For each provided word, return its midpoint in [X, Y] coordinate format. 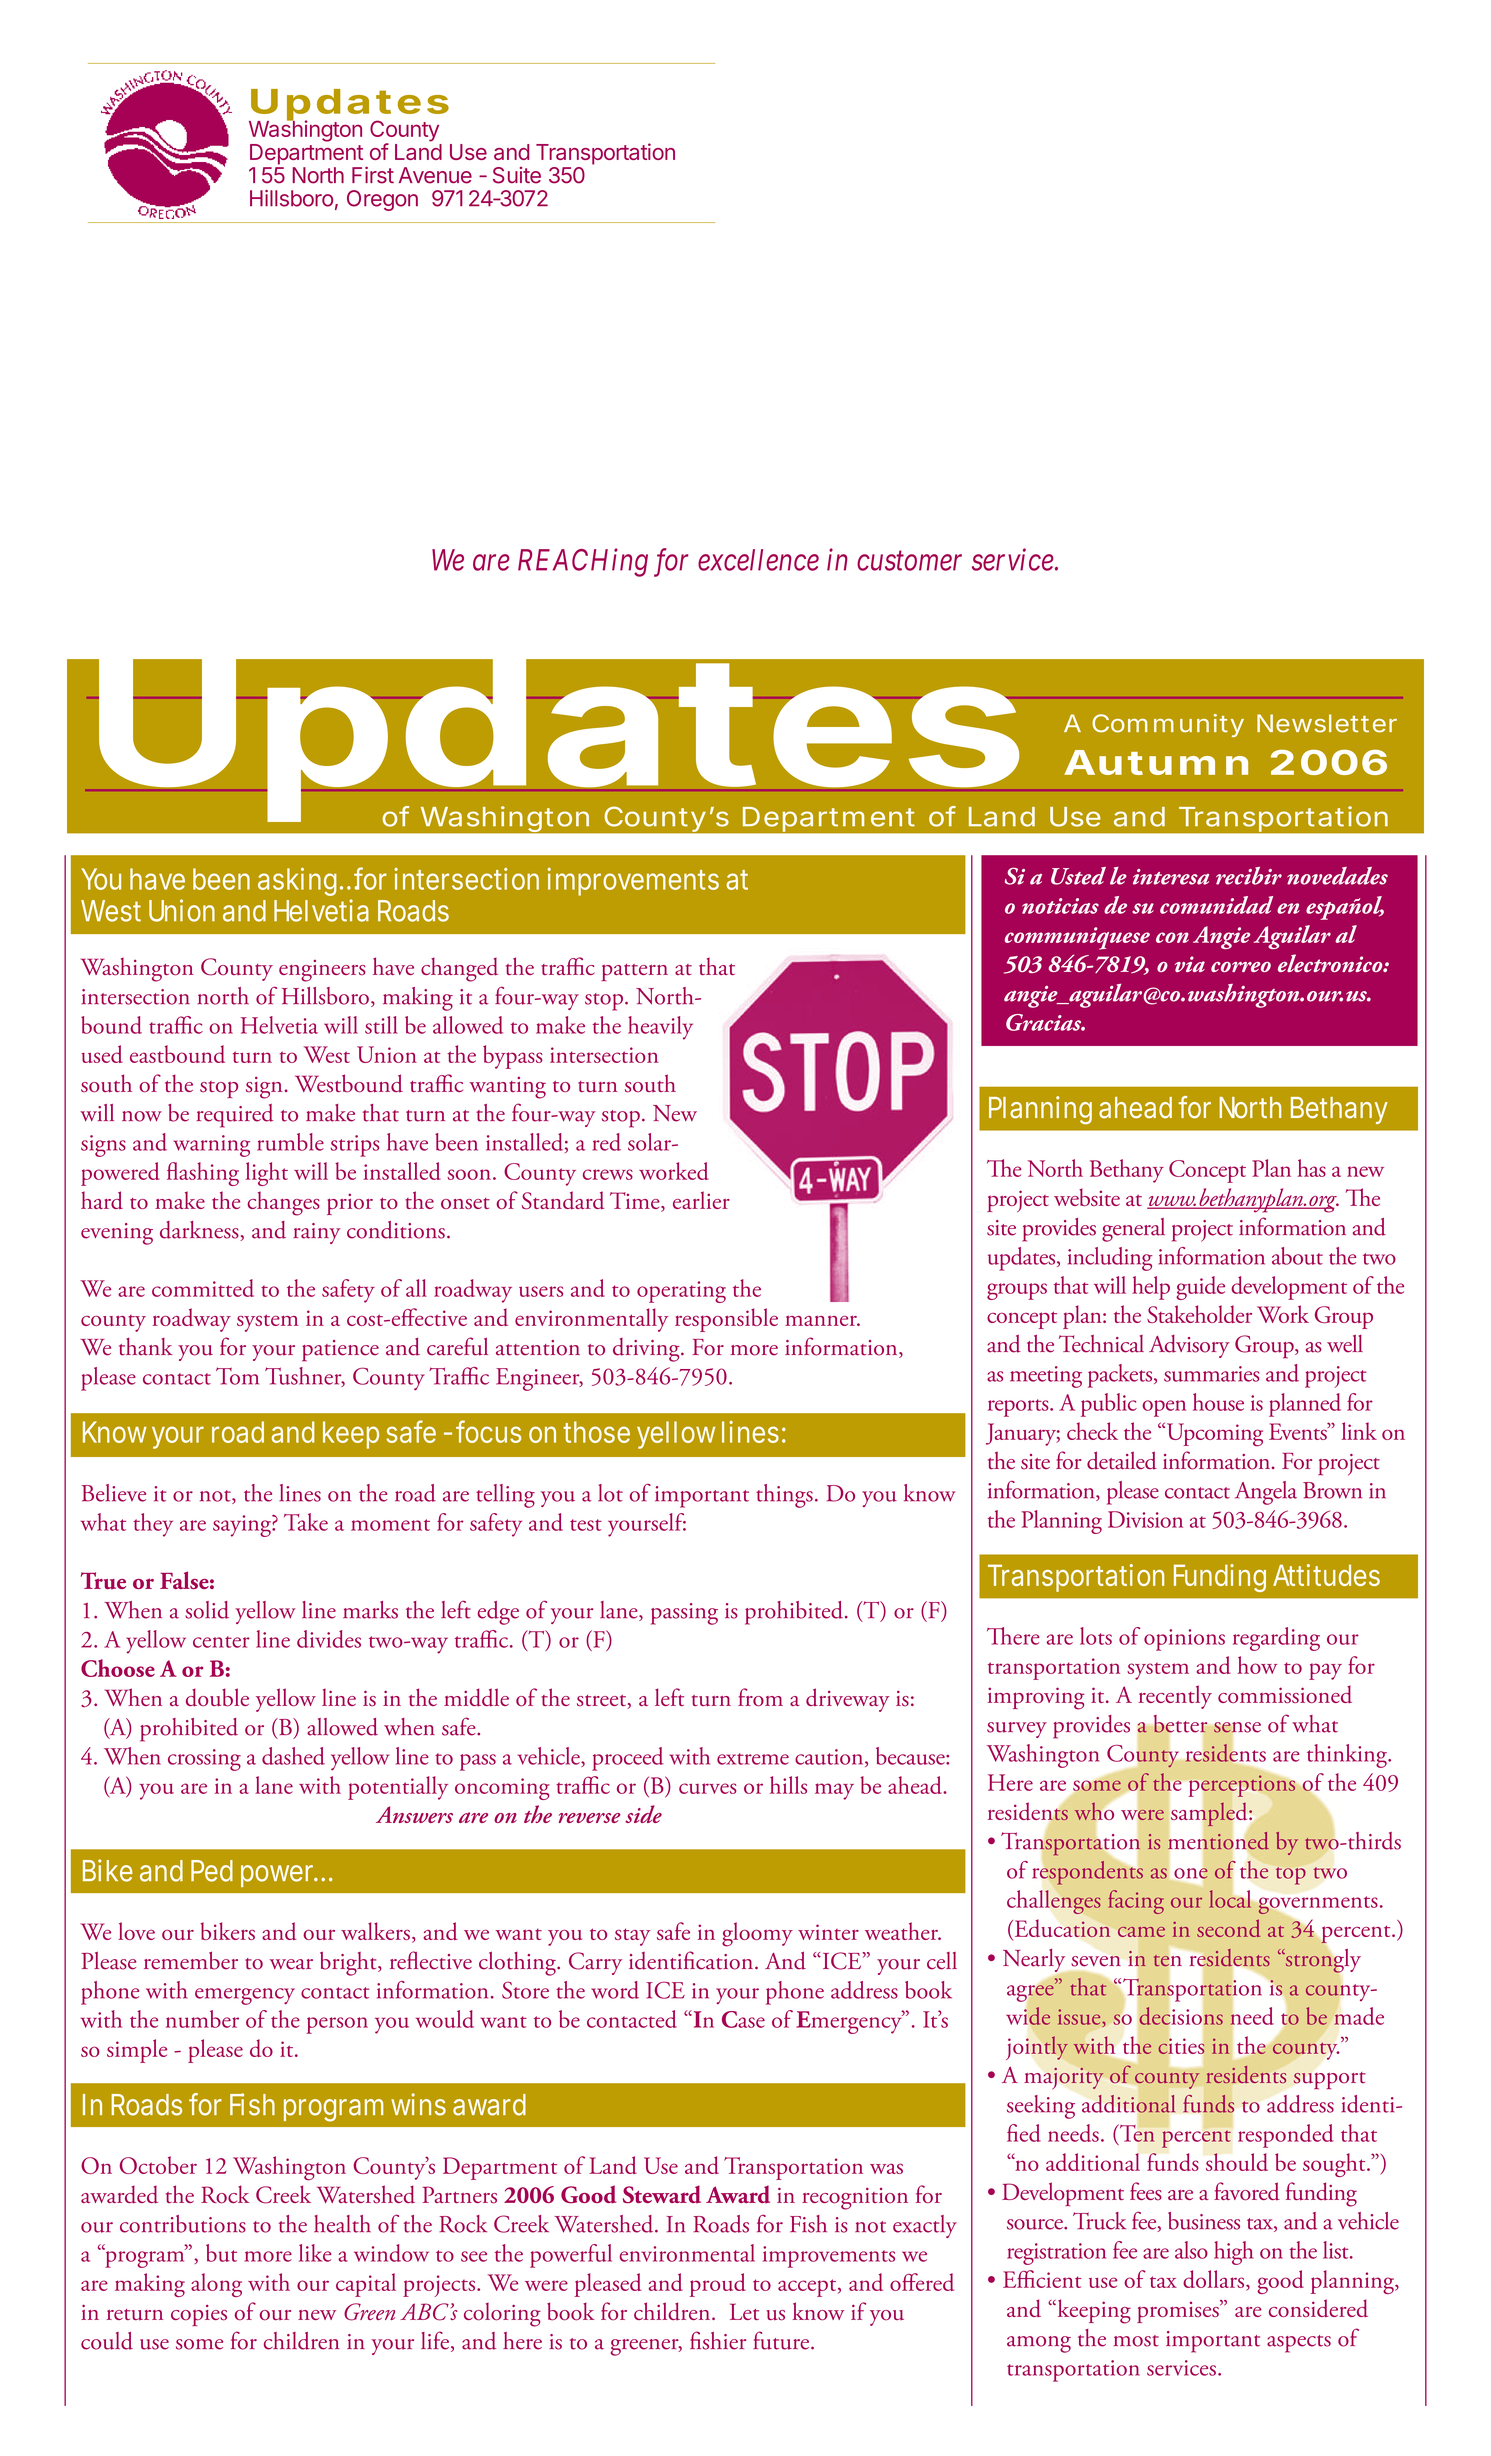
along [216, 2285]
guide [1200, 1288]
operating [681, 1292]
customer [909, 561]
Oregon [382, 200]
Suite [517, 175]
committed [203, 1288]
